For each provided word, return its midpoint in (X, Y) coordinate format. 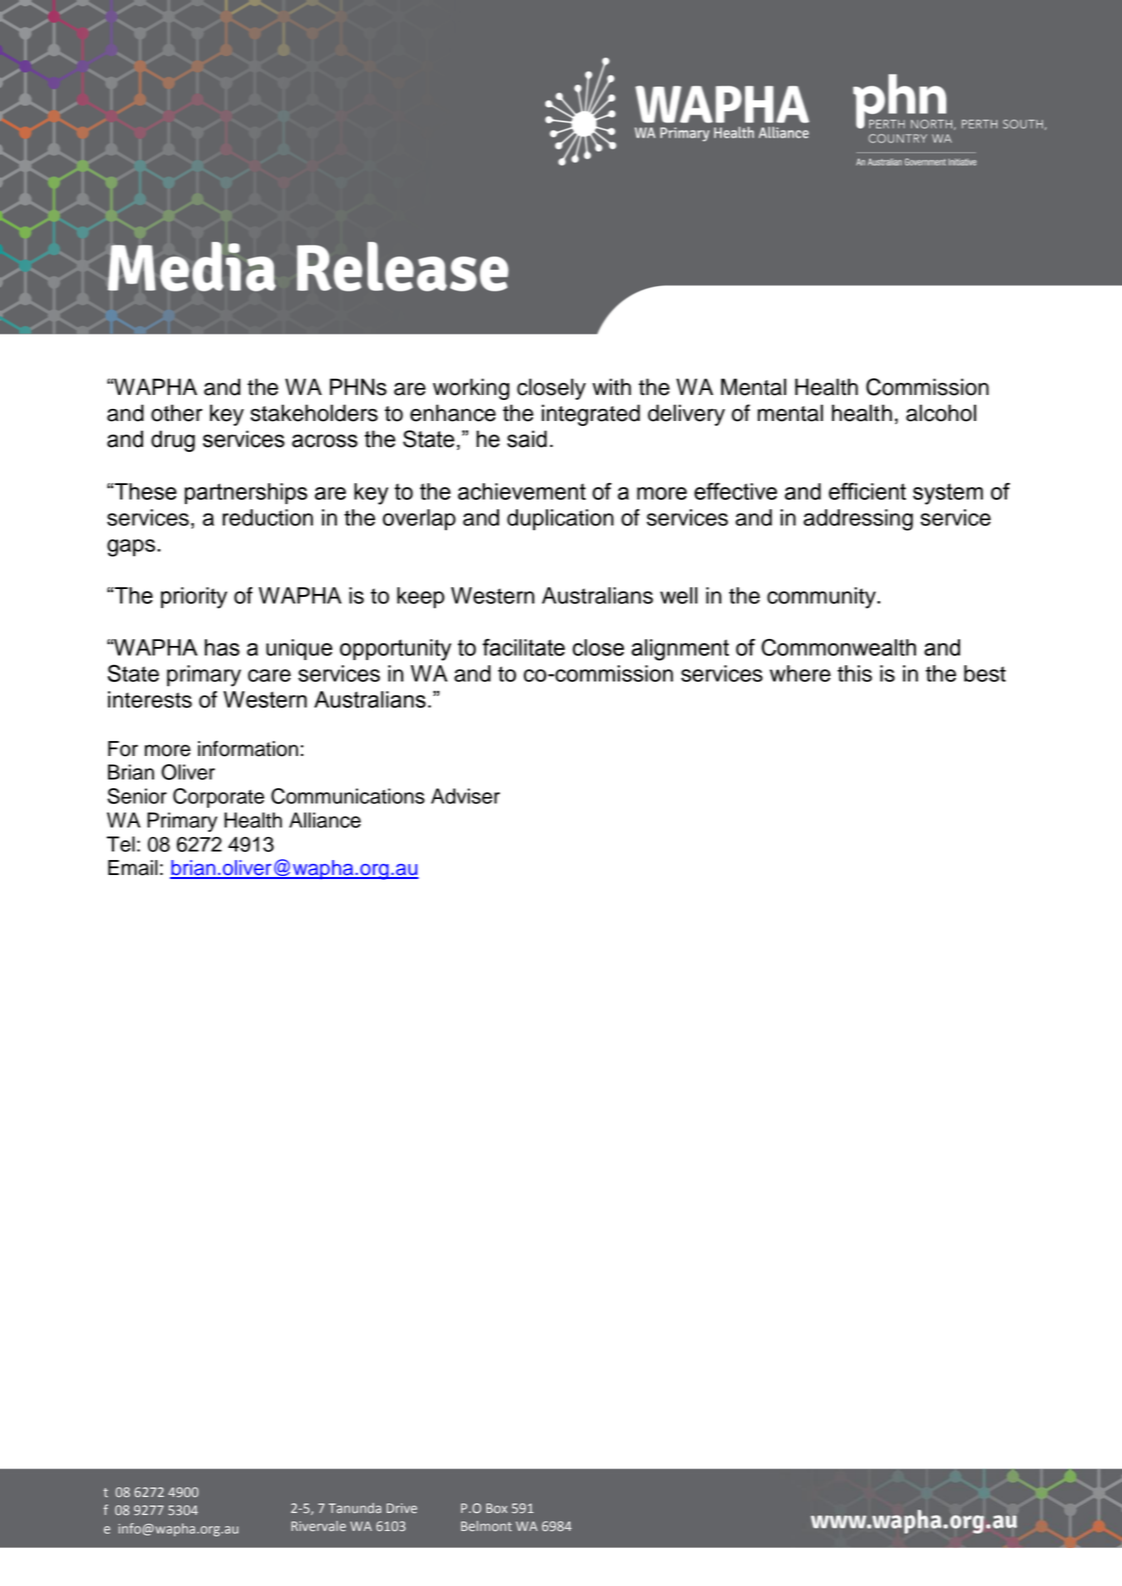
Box (496, 1508)
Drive (402, 1508)
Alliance (325, 820)
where (800, 673)
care (269, 675)
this (854, 673)
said (527, 439)
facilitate (523, 647)
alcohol (941, 413)
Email (133, 868)
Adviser (465, 796)
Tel (121, 844)
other (177, 413)
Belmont (486, 1526)
